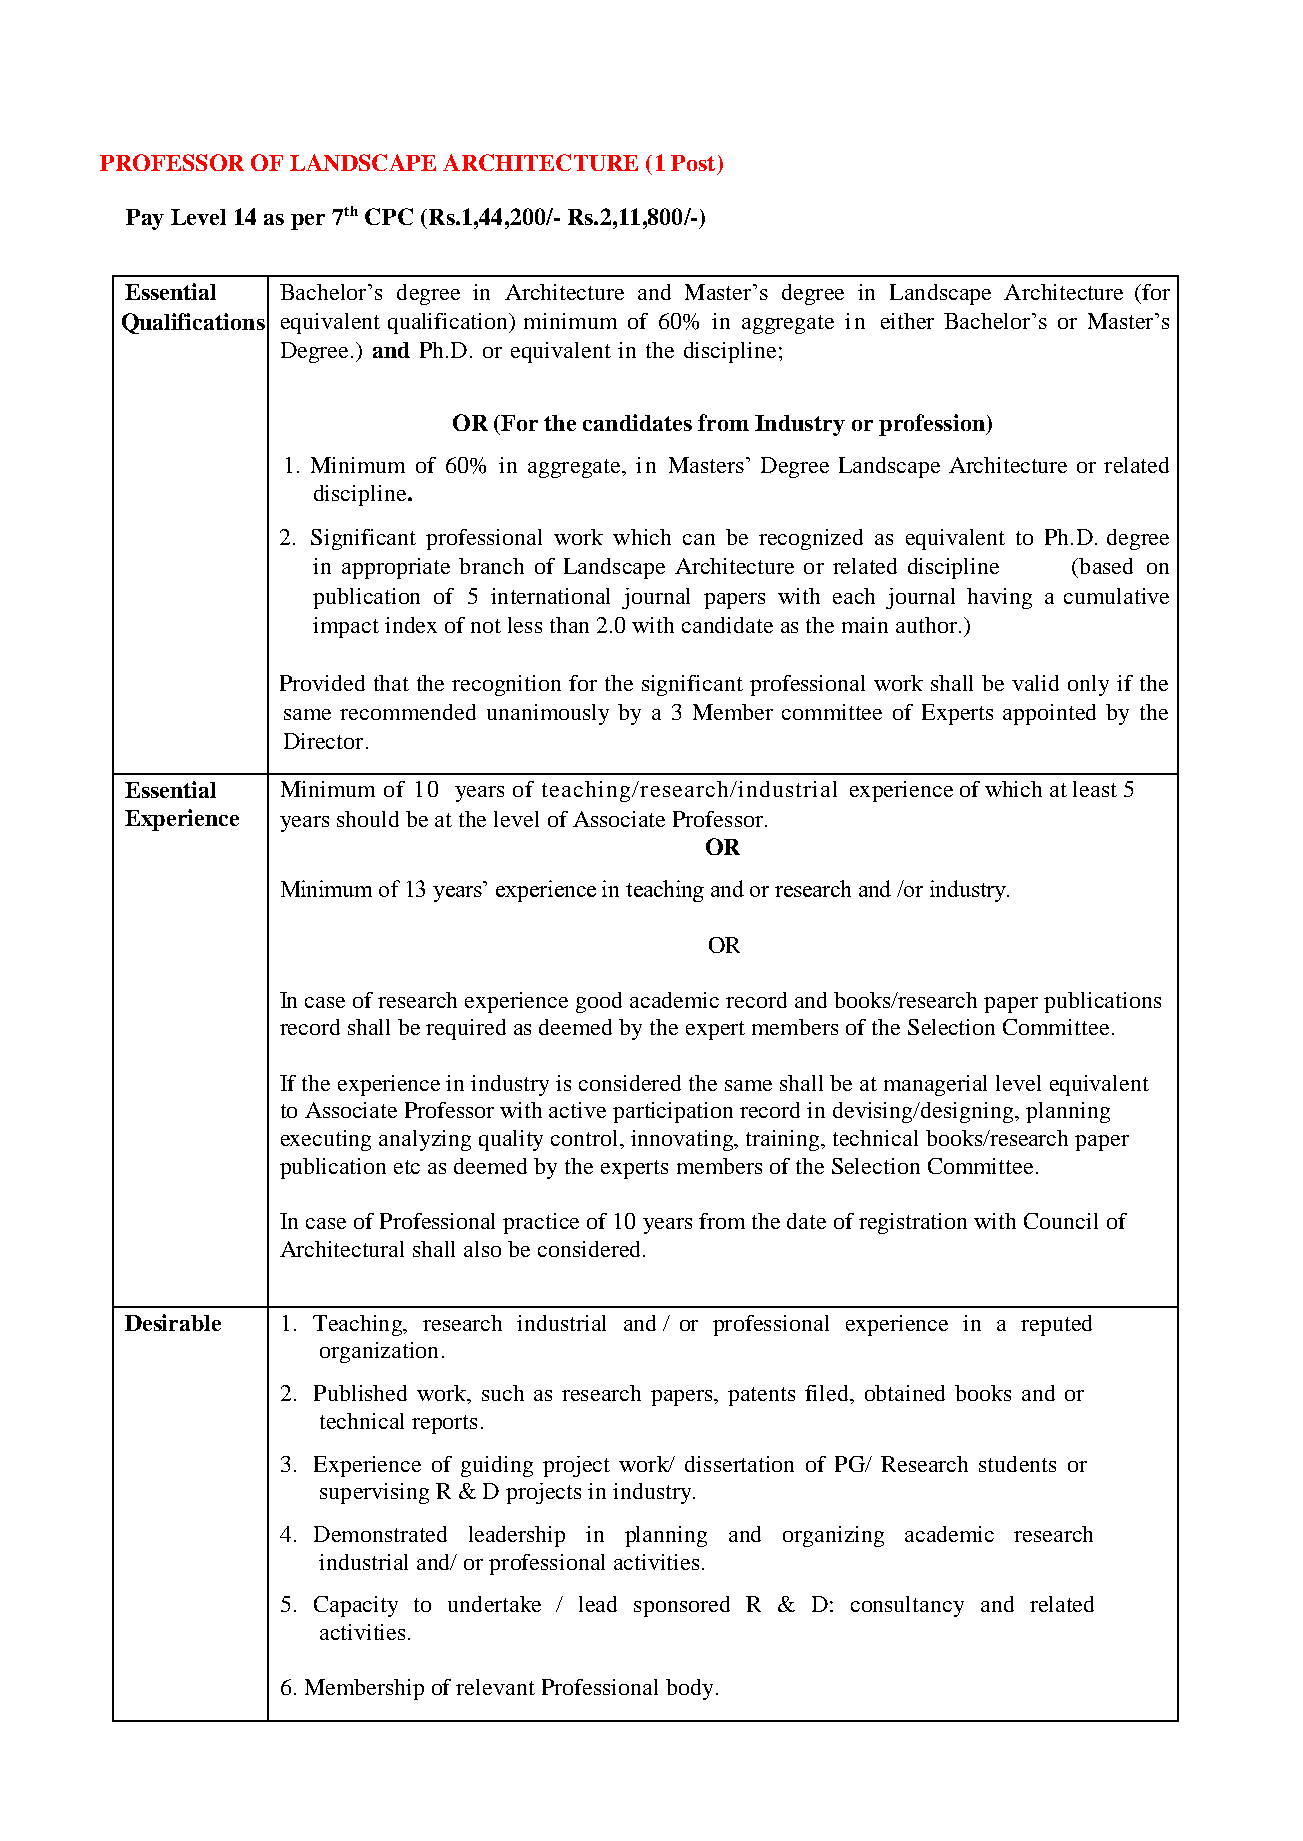 The image size is (1303, 1841). What do you see at coordinates (550, 596) in the screenshot?
I see `international` at bounding box center [550, 596].
